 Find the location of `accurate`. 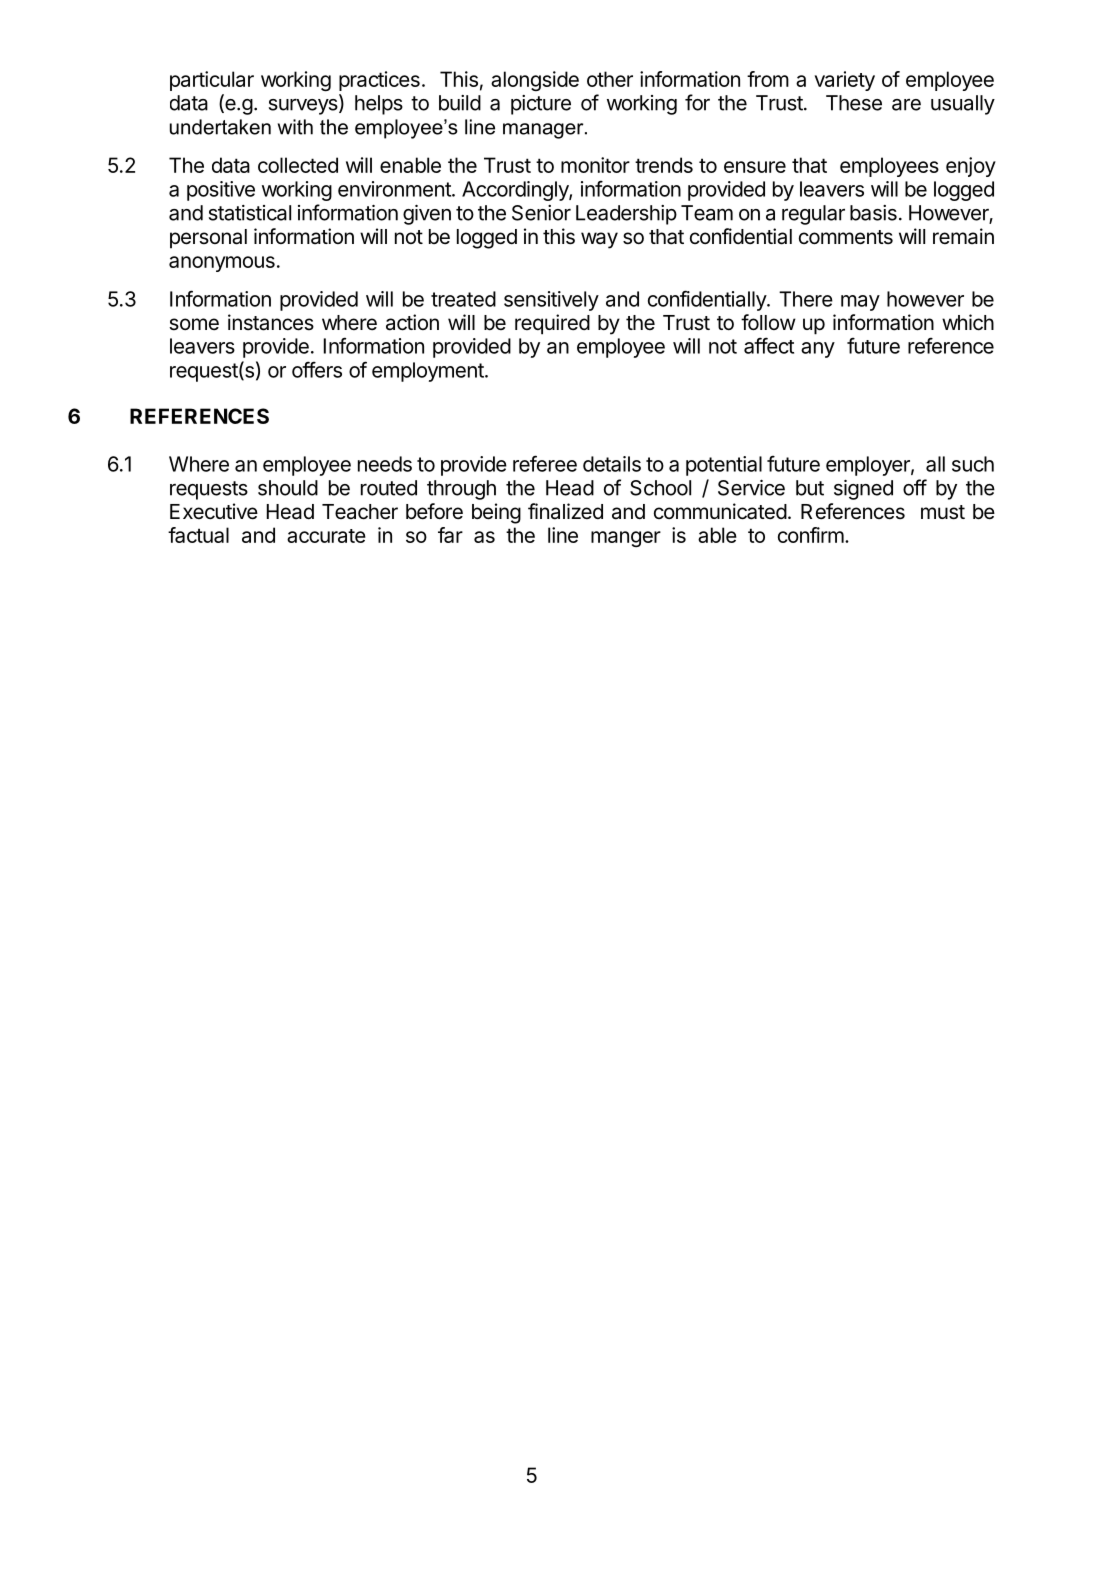

accurate is located at coordinates (326, 536).
